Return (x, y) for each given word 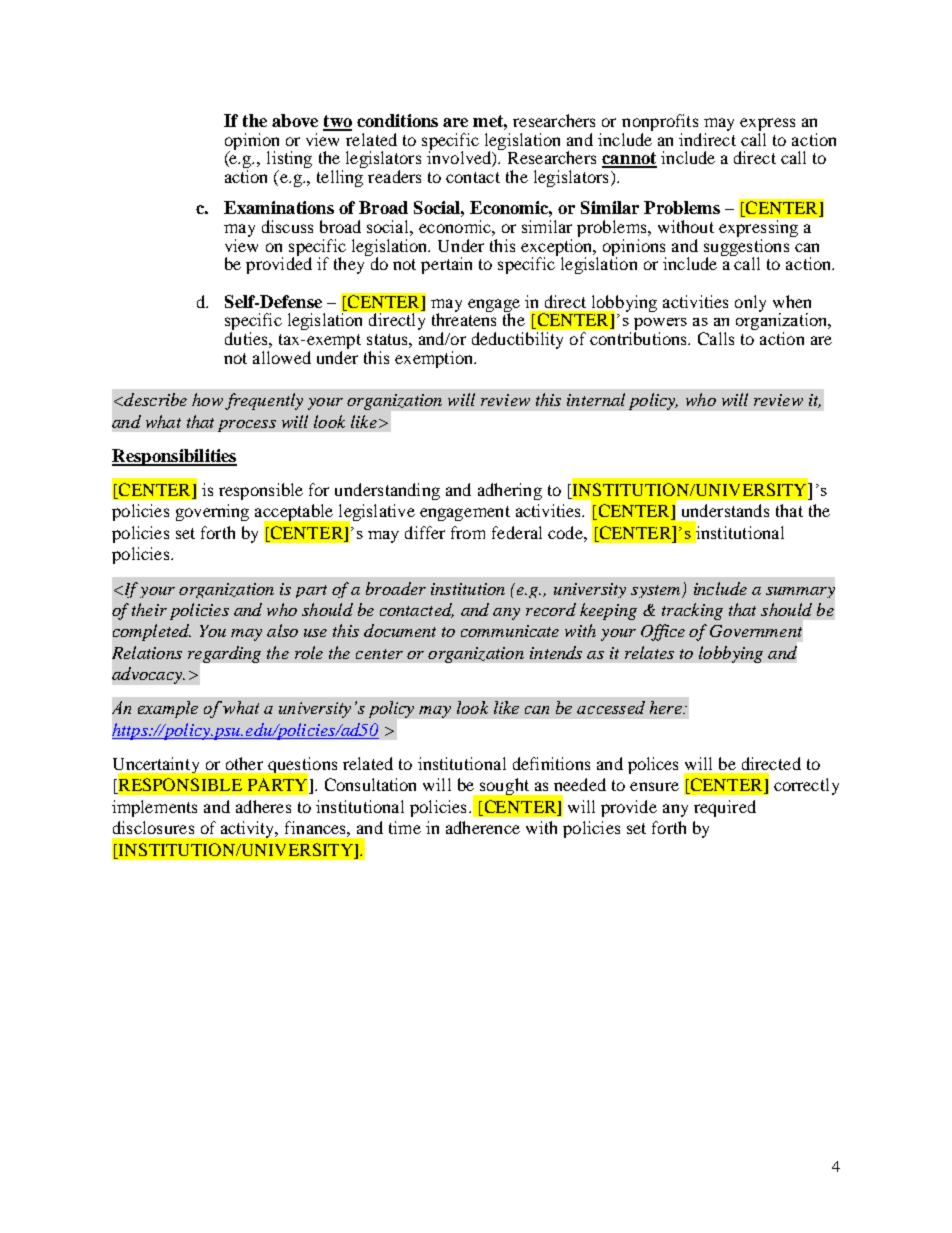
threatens (464, 318)
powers (660, 325)
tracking (692, 611)
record (551, 609)
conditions (397, 120)
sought (504, 786)
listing (289, 161)
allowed (282, 357)
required (725, 808)
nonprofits (660, 122)
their (149, 609)
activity (249, 829)
